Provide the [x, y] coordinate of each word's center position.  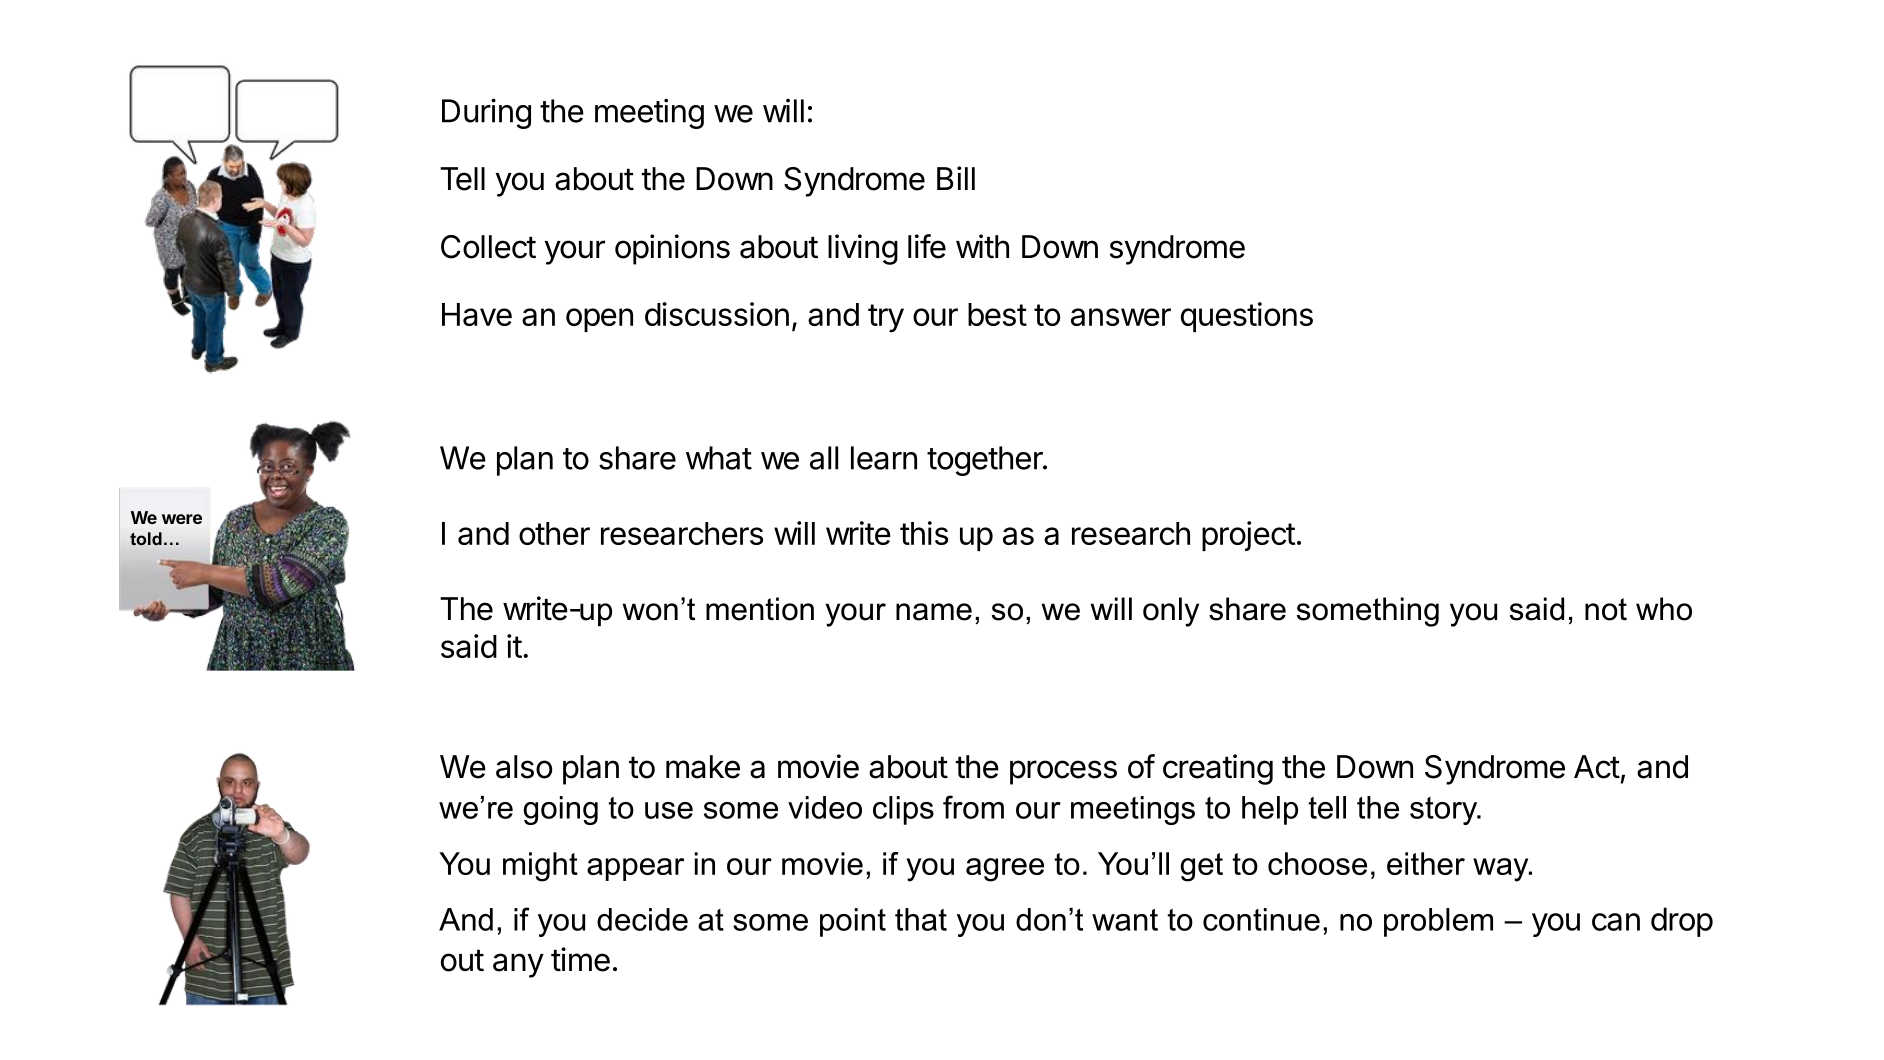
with [982, 246]
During [486, 113]
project [1249, 536]
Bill [956, 178]
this [924, 533]
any [518, 965]
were [182, 519]
